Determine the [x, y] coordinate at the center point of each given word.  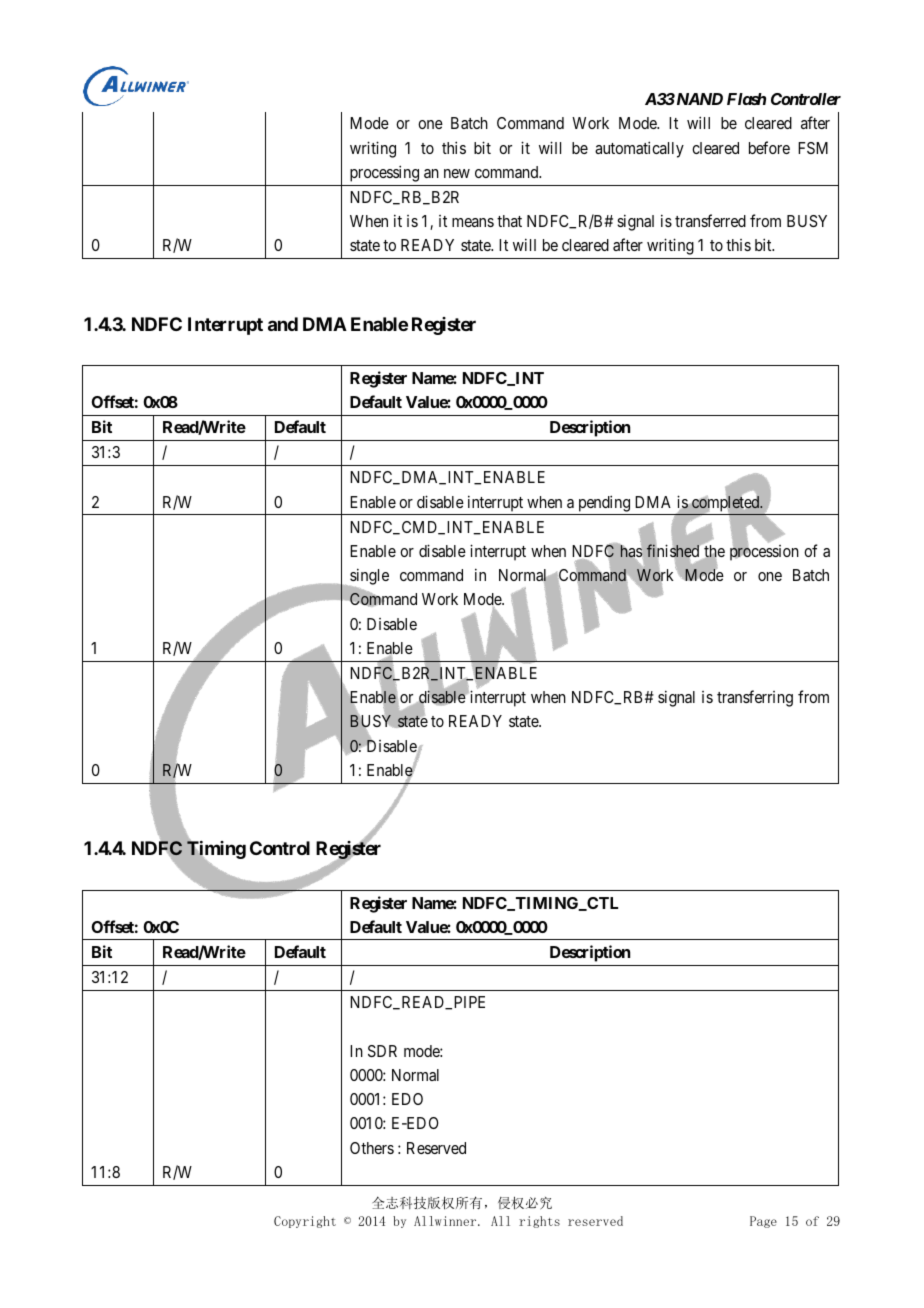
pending [604, 503]
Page [763, 1222]
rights [539, 1222]
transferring [755, 698]
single [368, 578]
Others [372, 1148]
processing [384, 173]
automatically [639, 149]
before [769, 147]
